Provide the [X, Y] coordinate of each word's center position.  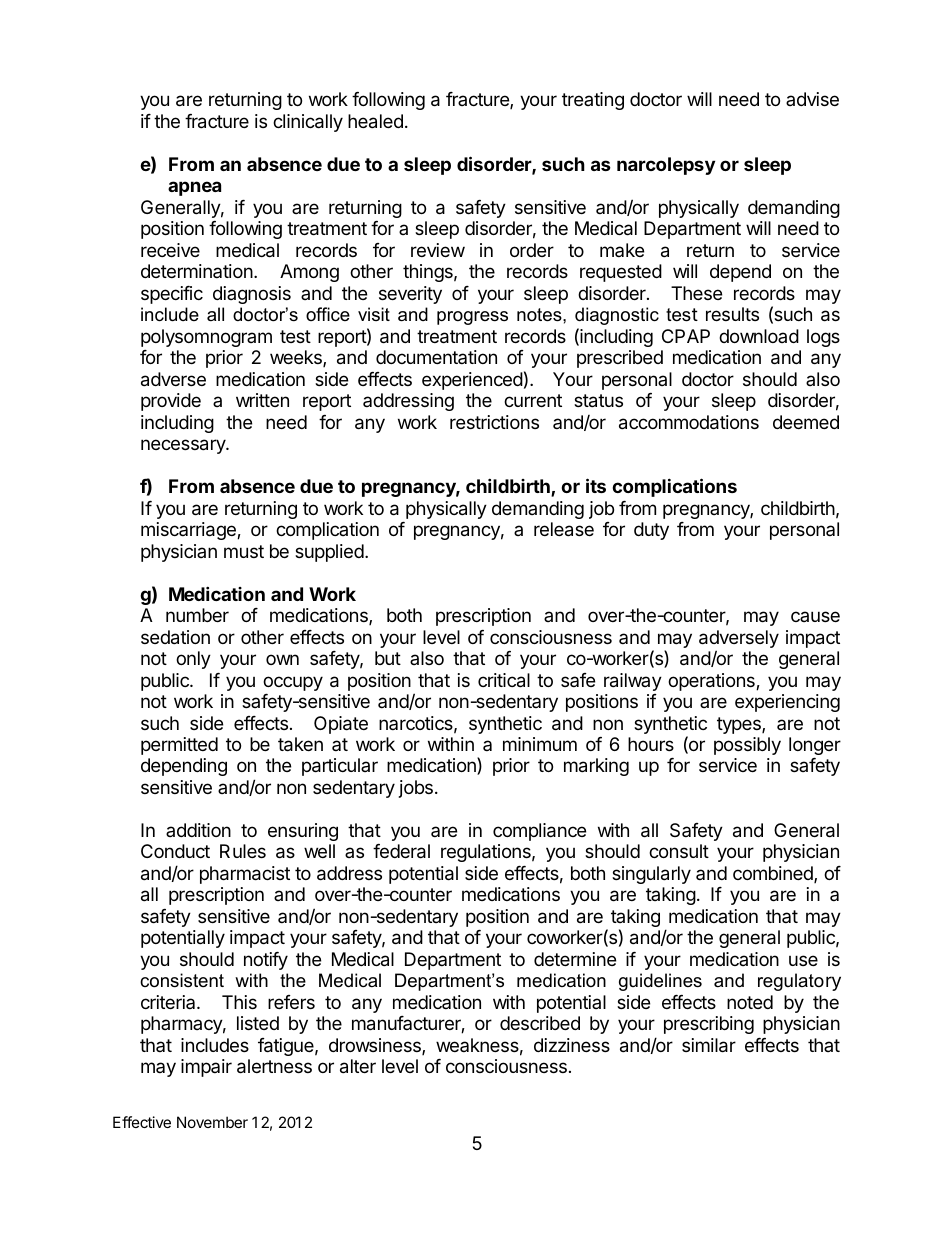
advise [812, 99]
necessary [184, 446]
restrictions [494, 422]
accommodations [689, 422]
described [540, 1023]
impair [206, 1068]
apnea [194, 188]
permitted [179, 746]
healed [375, 121]
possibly [747, 746]
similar [709, 1045]
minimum [540, 744]
